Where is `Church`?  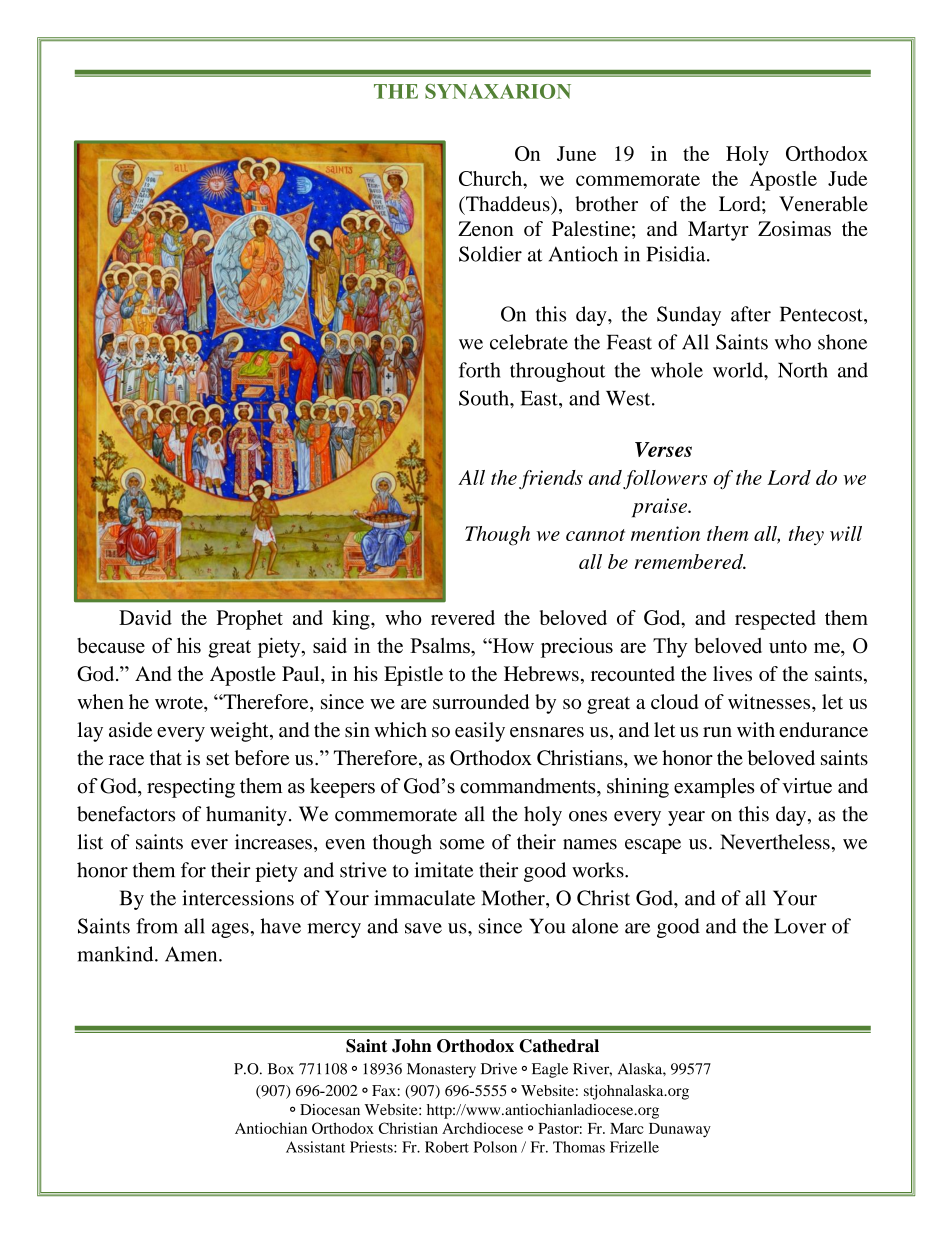 Church is located at coordinates (492, 178).
